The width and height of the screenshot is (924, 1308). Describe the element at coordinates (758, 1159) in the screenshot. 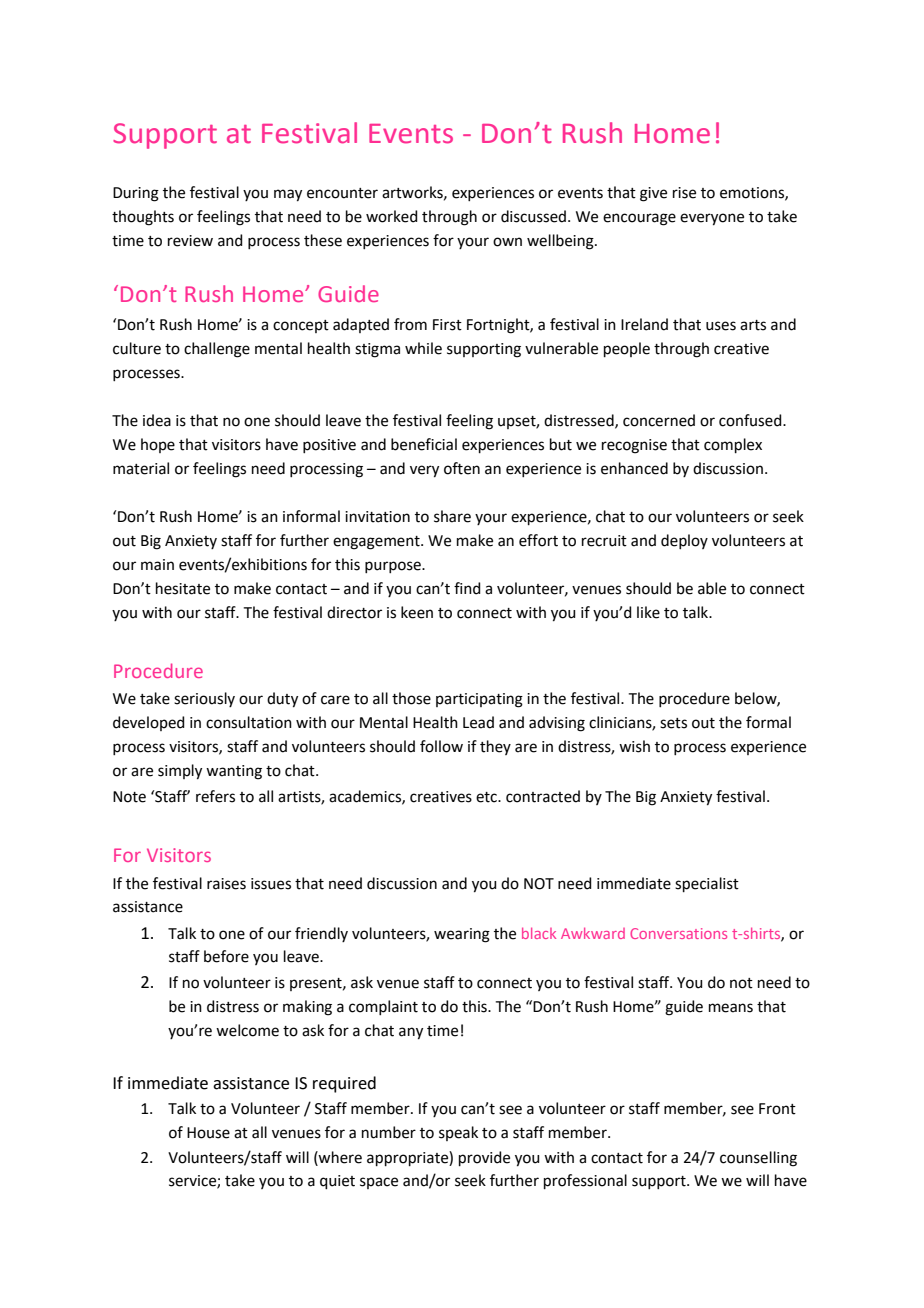

I see `counselling` at that location.
